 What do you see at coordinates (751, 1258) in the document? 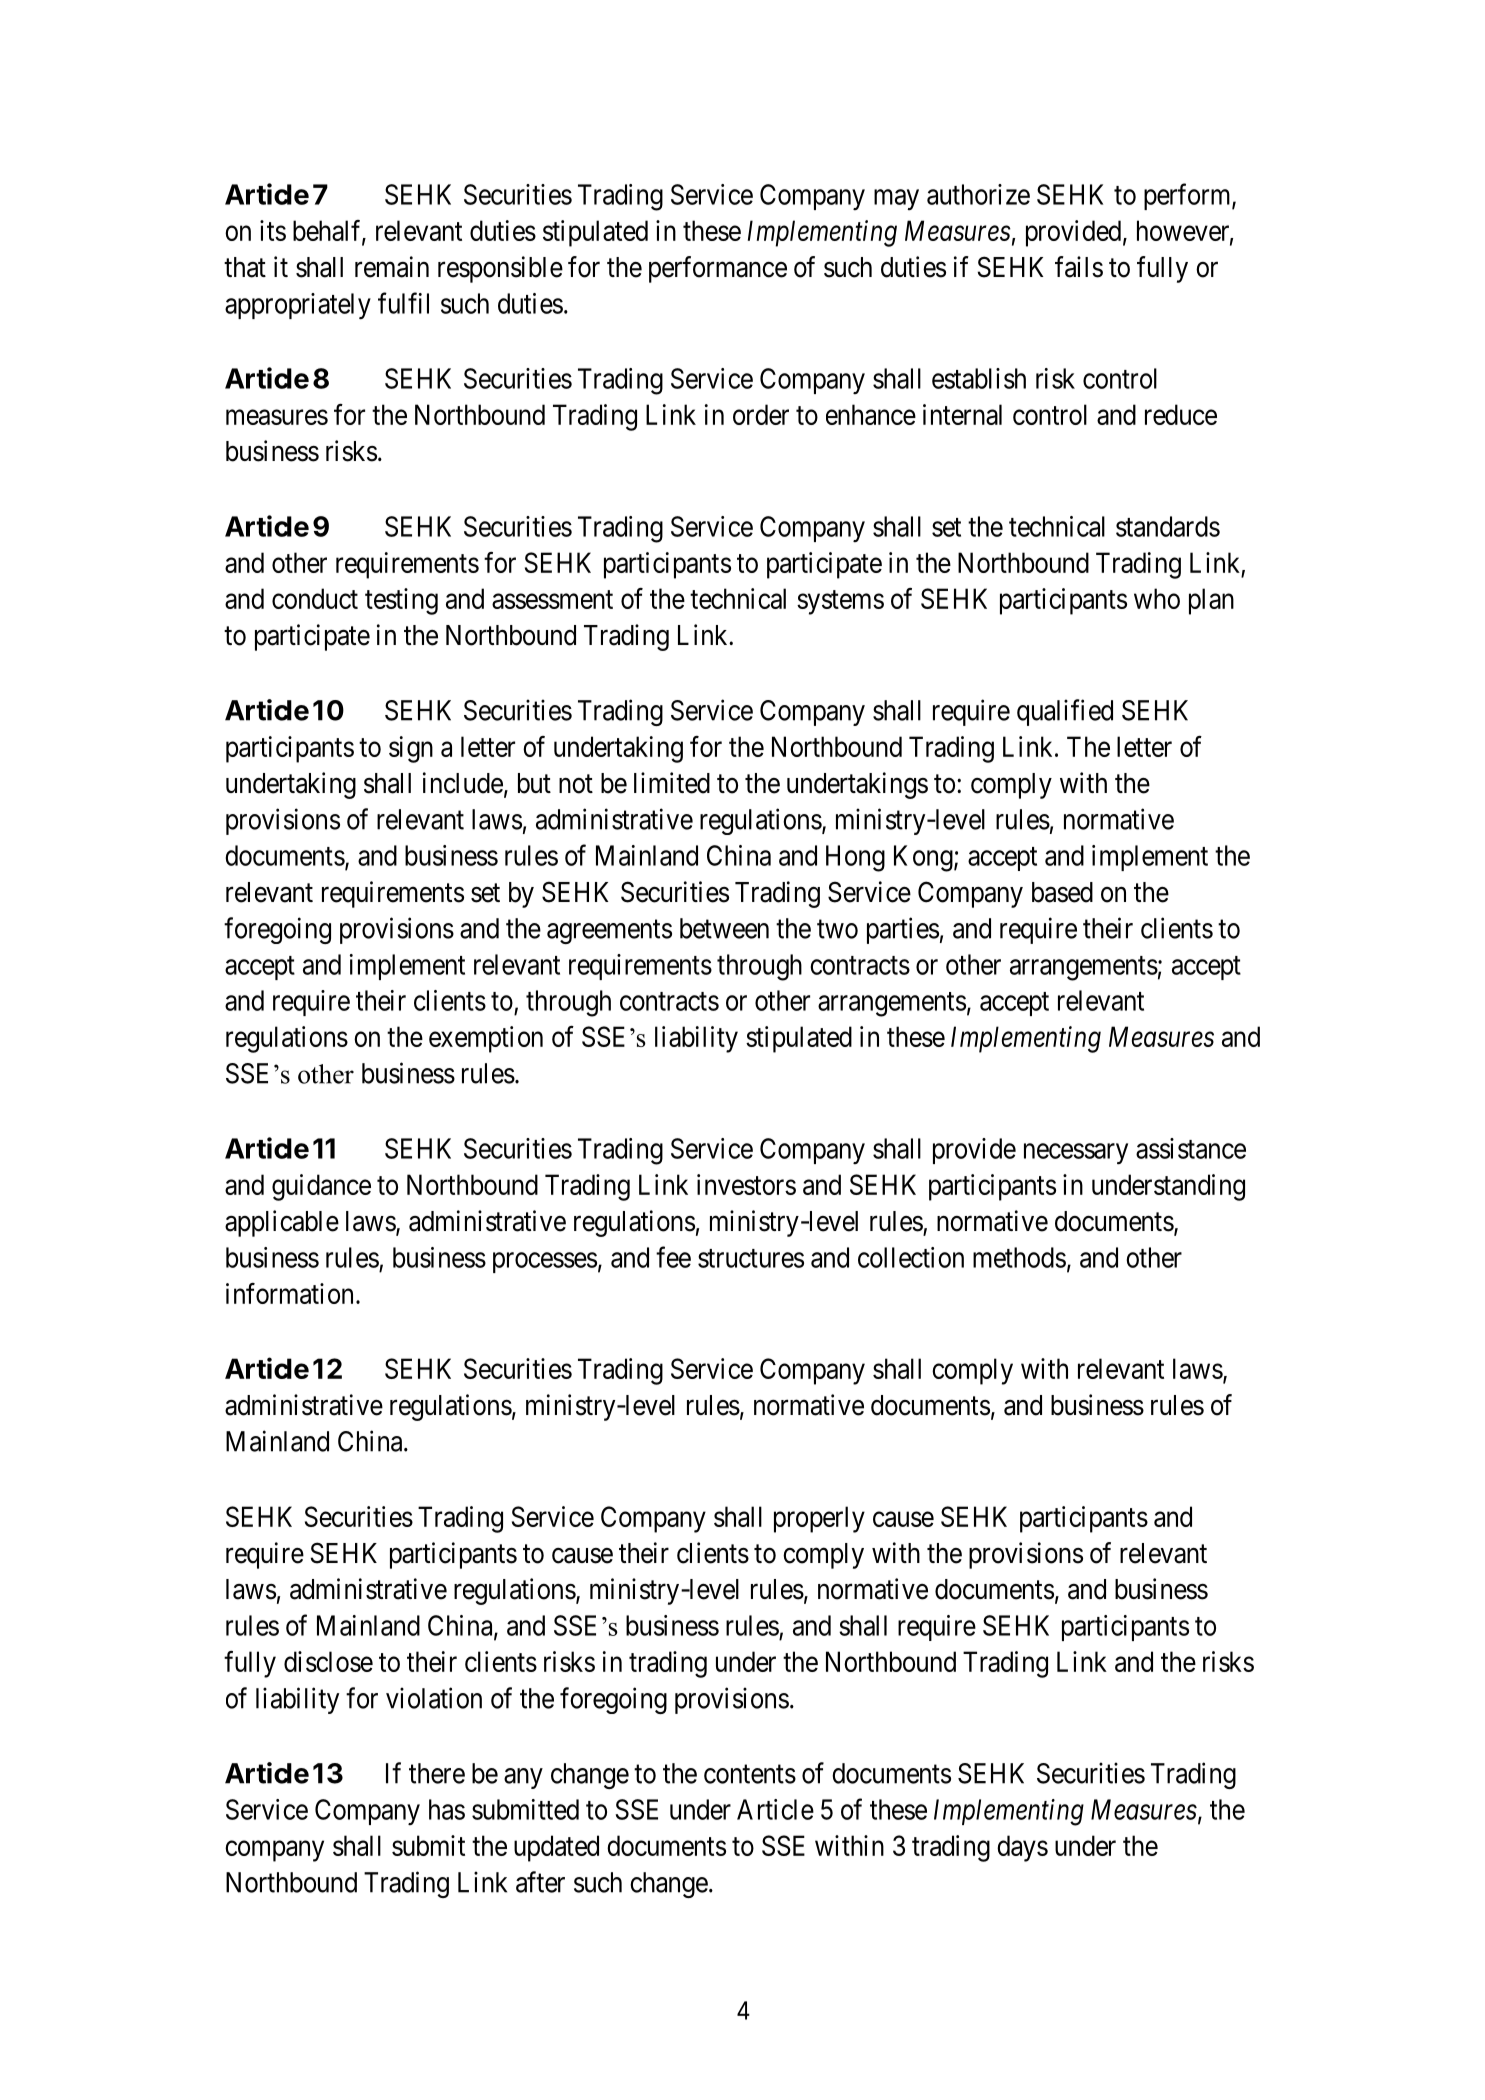
I see `structures` at bounding box center [751, 1258].
